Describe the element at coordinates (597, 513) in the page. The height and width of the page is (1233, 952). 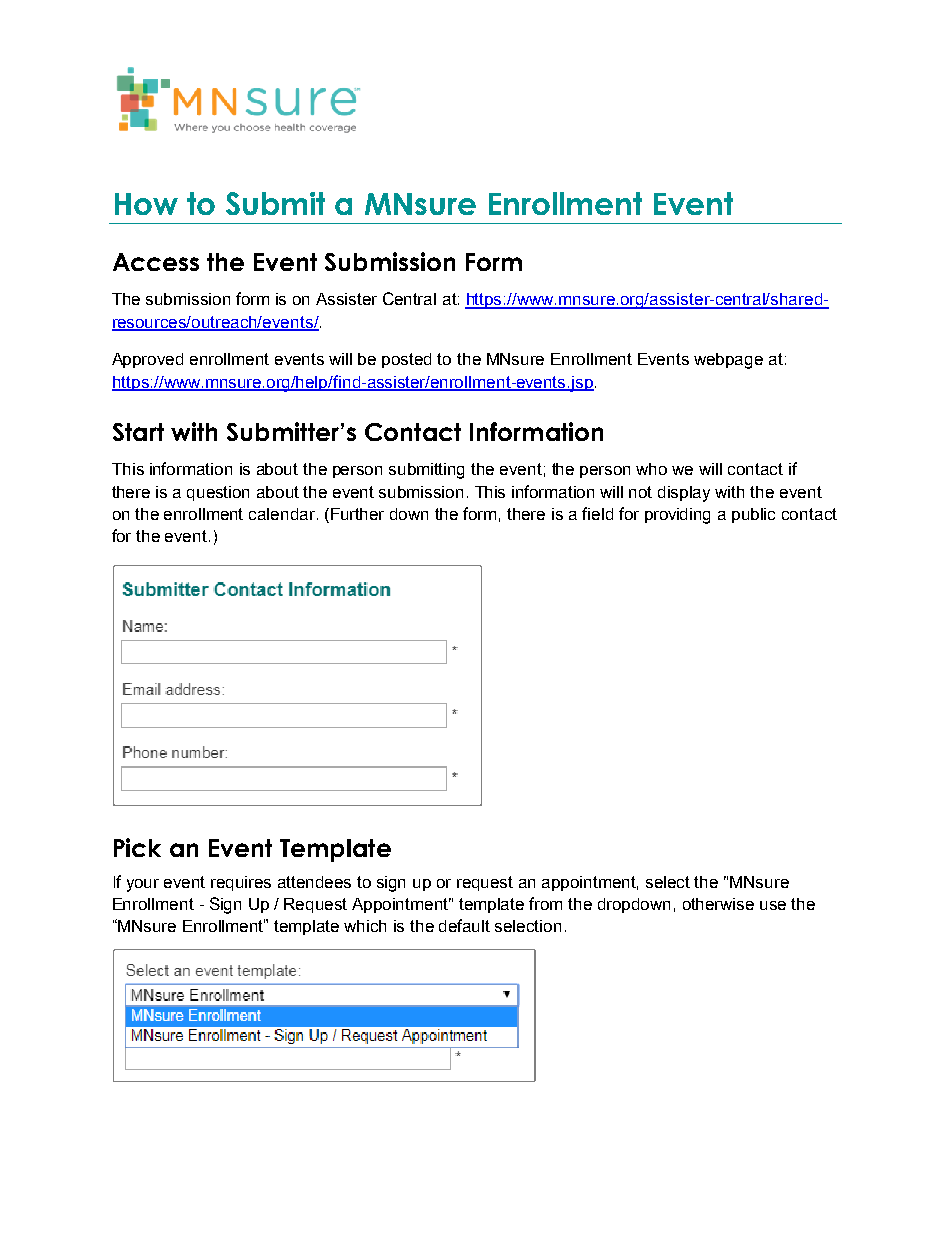
I see `field` at that location.
